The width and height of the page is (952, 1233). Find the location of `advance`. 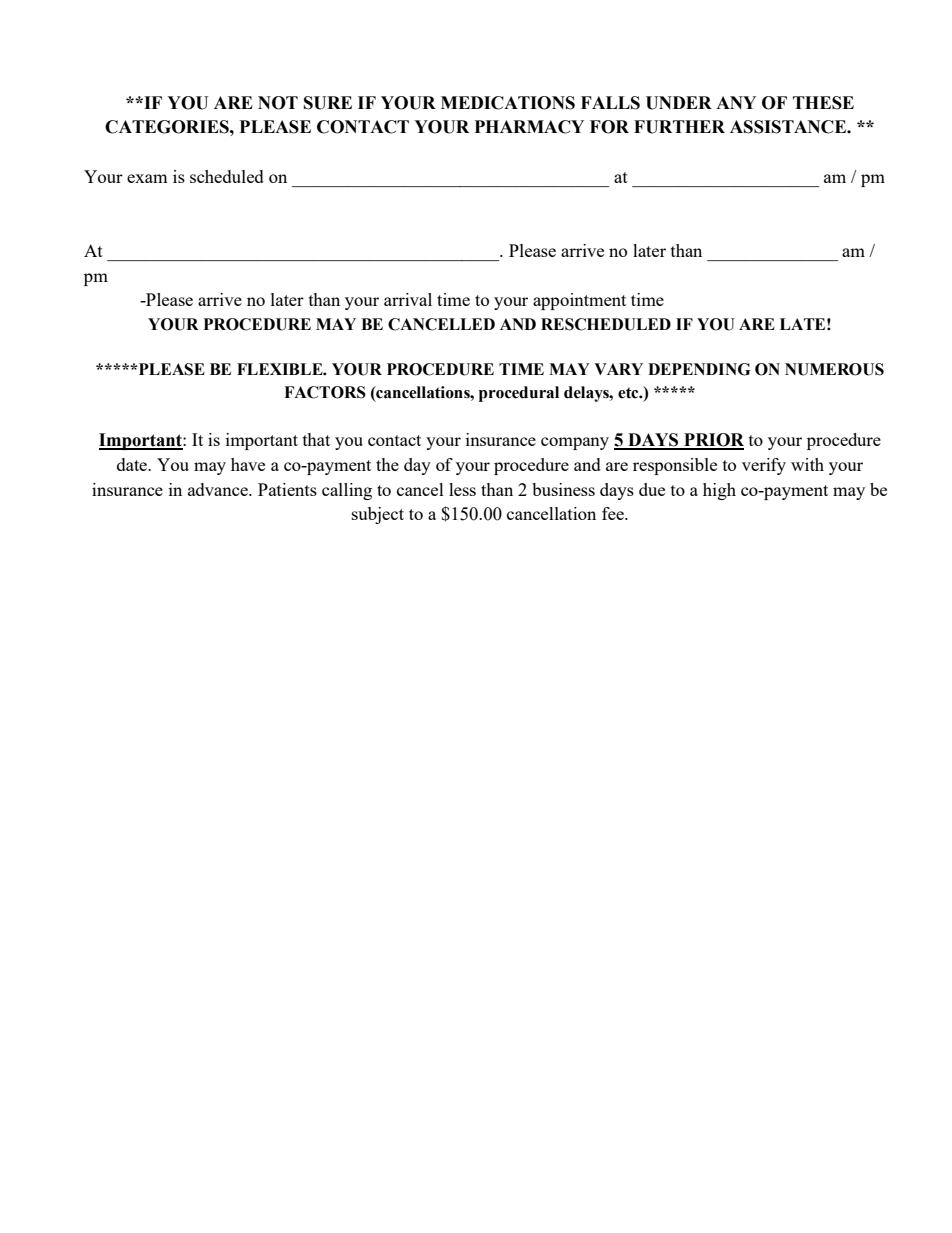

advance is located at coordinates (219, 489).
